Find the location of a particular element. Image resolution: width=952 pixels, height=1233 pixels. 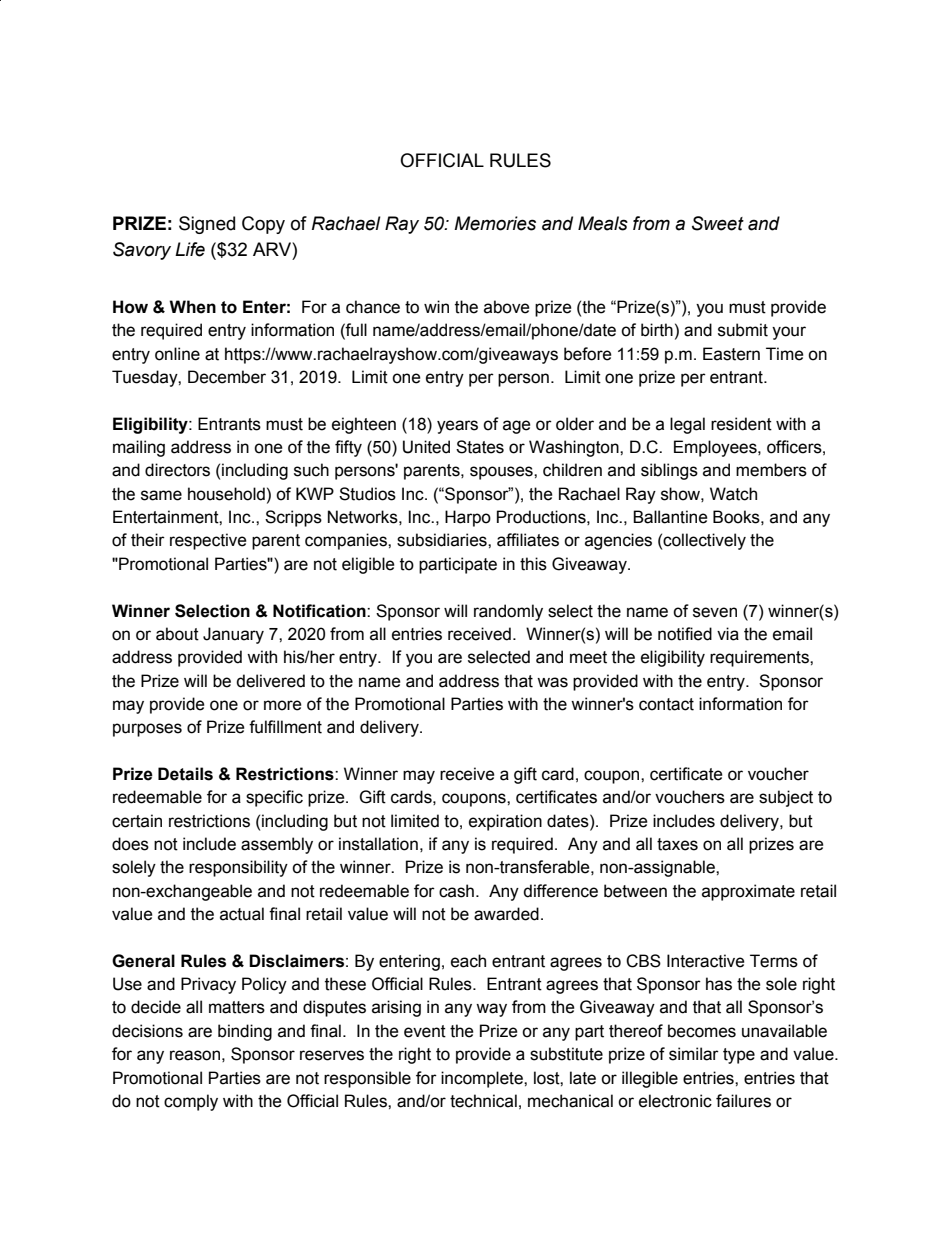

directors is located at coordinates (177, 470).
